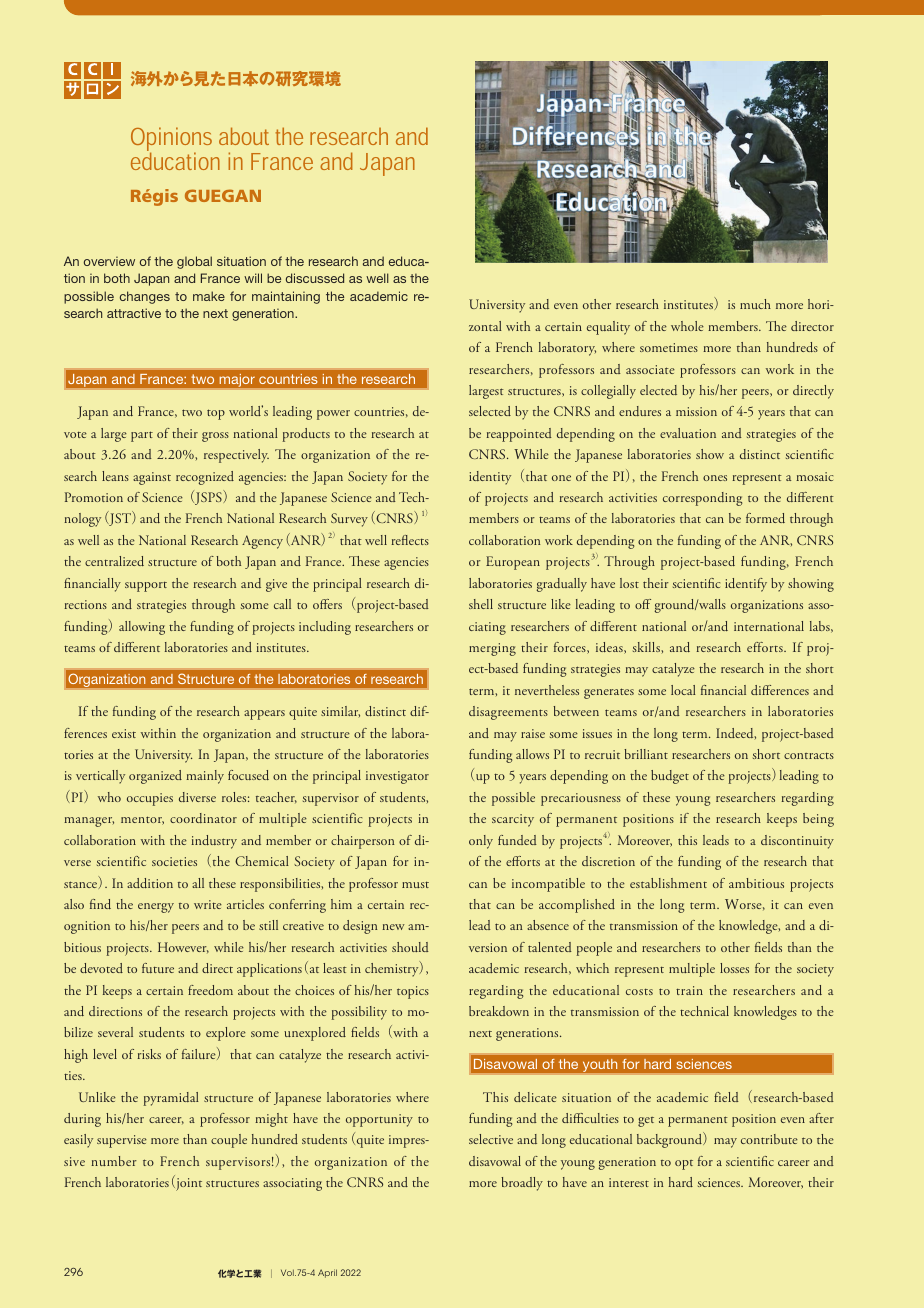  Describe the element at coordinates (755, 304) in the image. I see `much` at that location.
